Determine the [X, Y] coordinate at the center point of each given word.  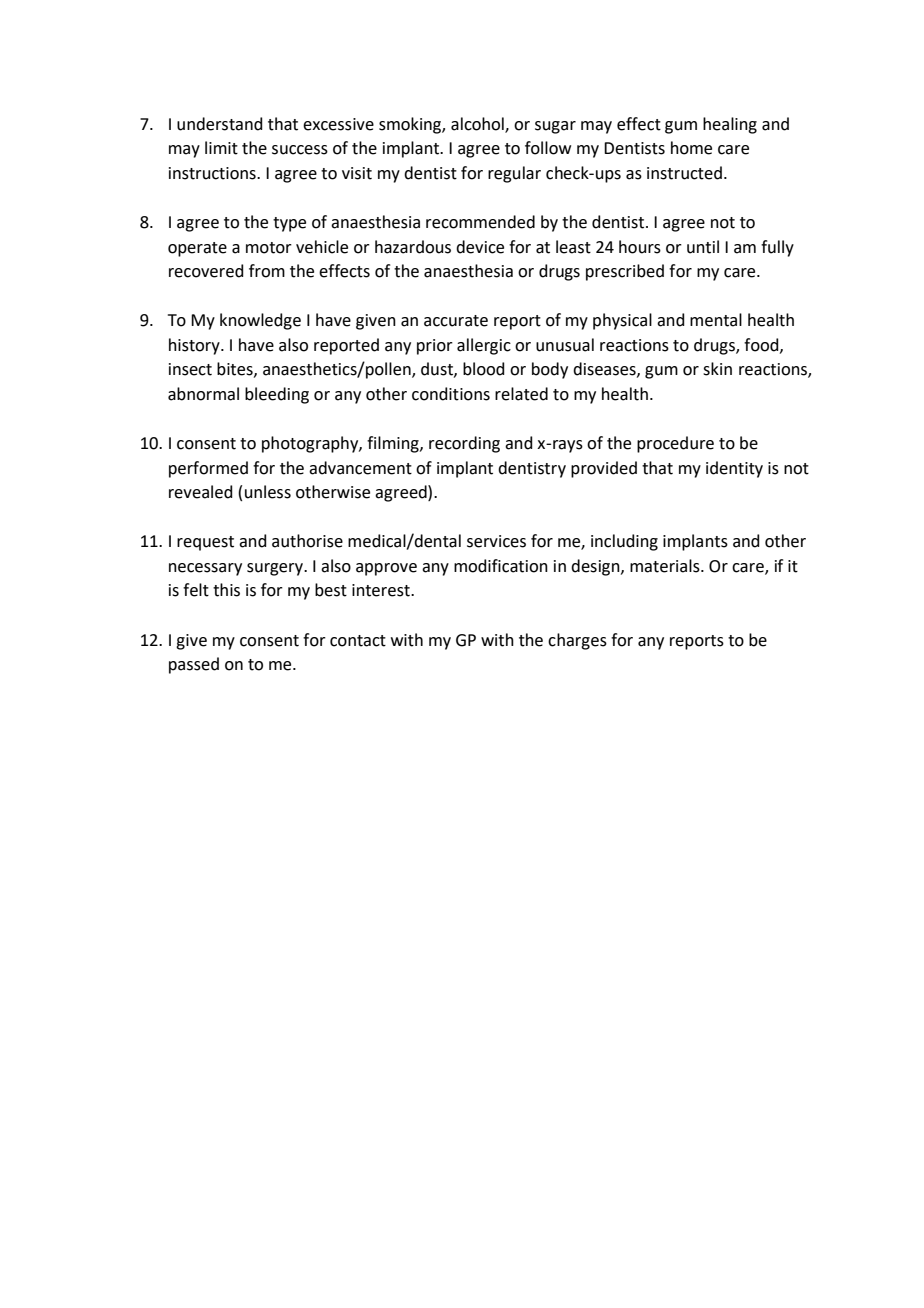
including [624, 542]
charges [577, 641]
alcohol [478, 124]
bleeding [277, 395]
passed [194, 665]
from [267, 271]
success [300, 150]
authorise [307, 541]
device [480, 247]
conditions [451, 394]
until [703, 247]
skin [717, 369]
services [496, 541]
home [691, 148]
